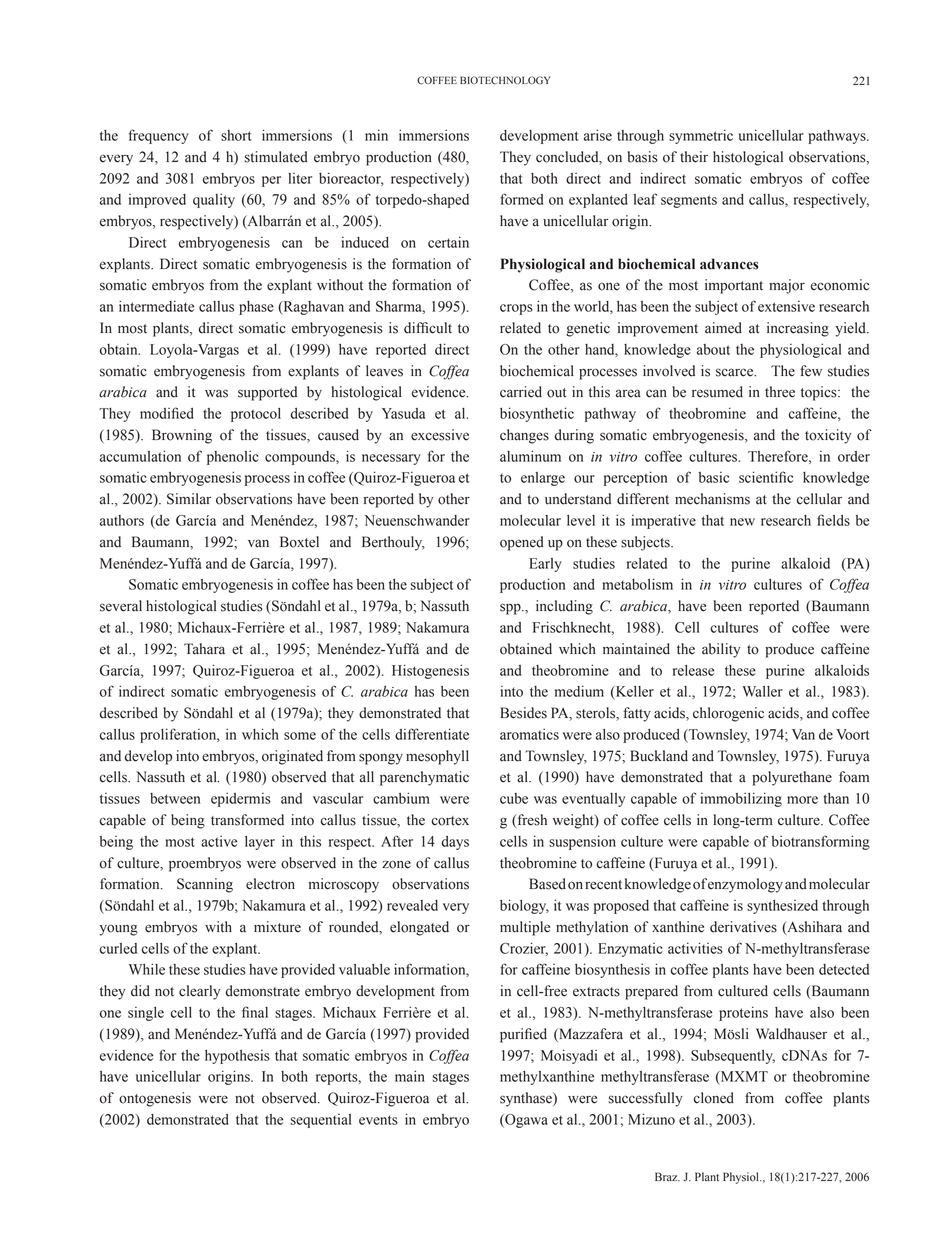 This document has height=1256, width=952. I want to click on BIOTECHNOLOGY, so click(505, 80).
